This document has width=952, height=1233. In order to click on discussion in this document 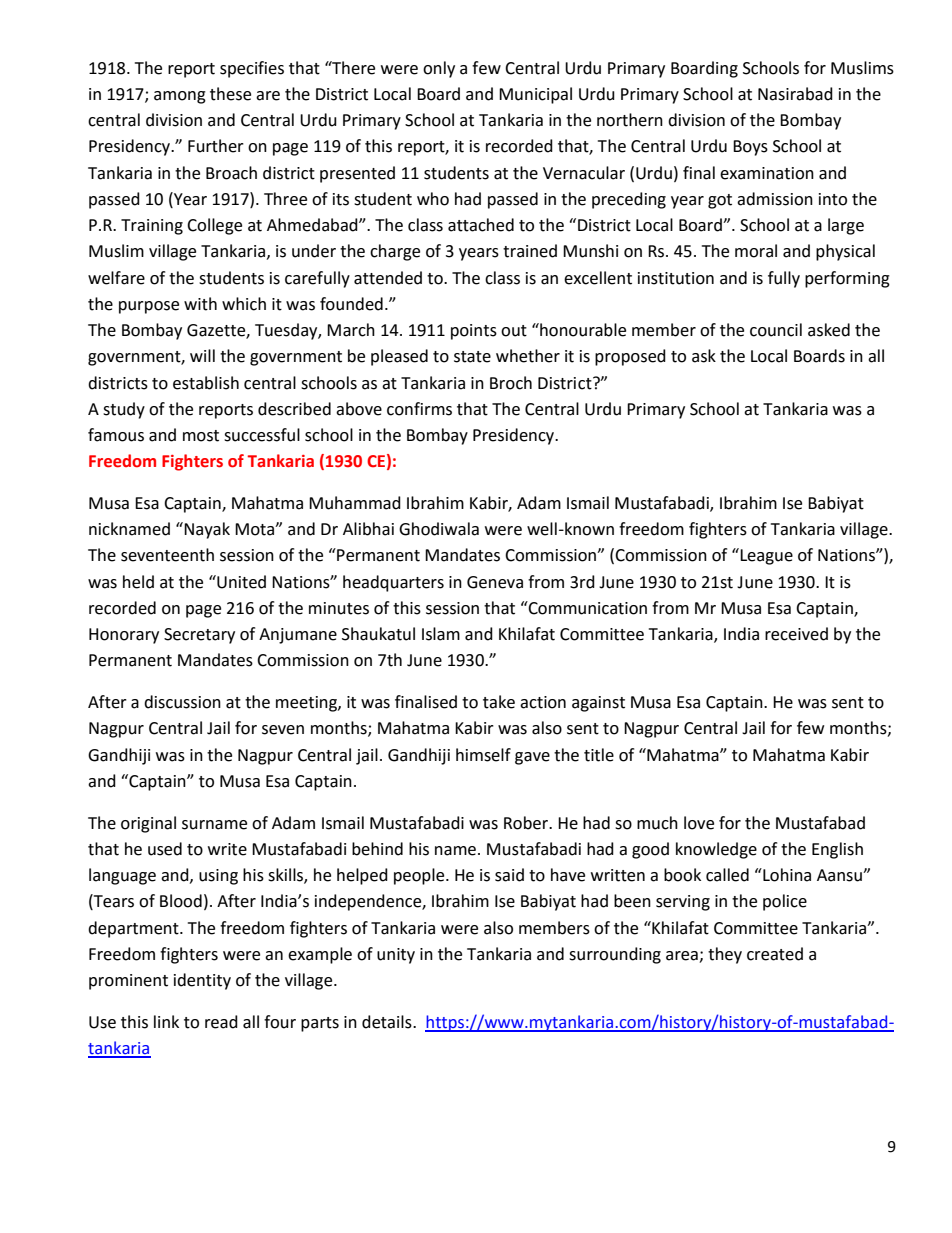, I will do `click(182, 702)`.
